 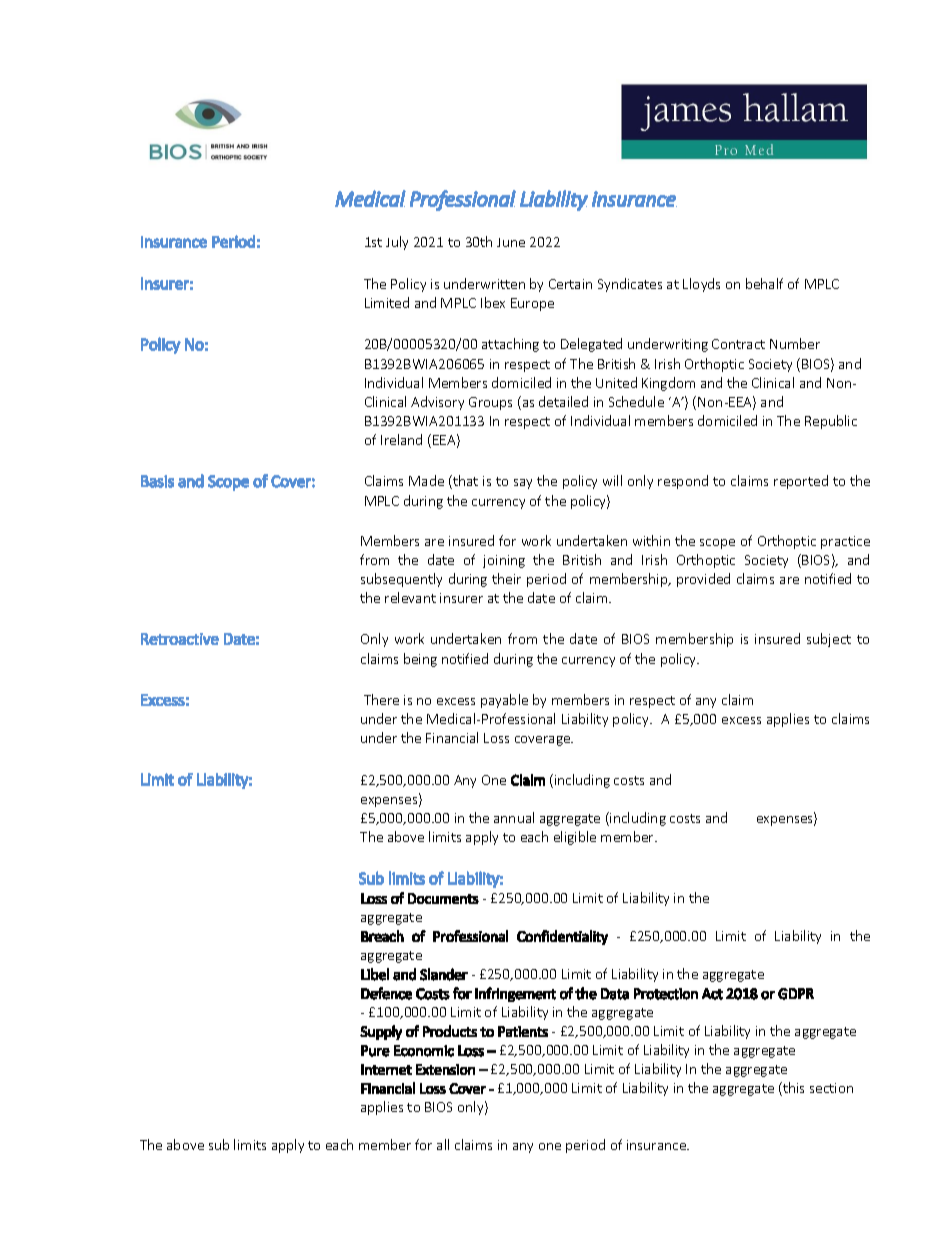 What do you see at coordinates (397, 243) in the screenshot?
I see `July` at bounding box center [397, 243].
